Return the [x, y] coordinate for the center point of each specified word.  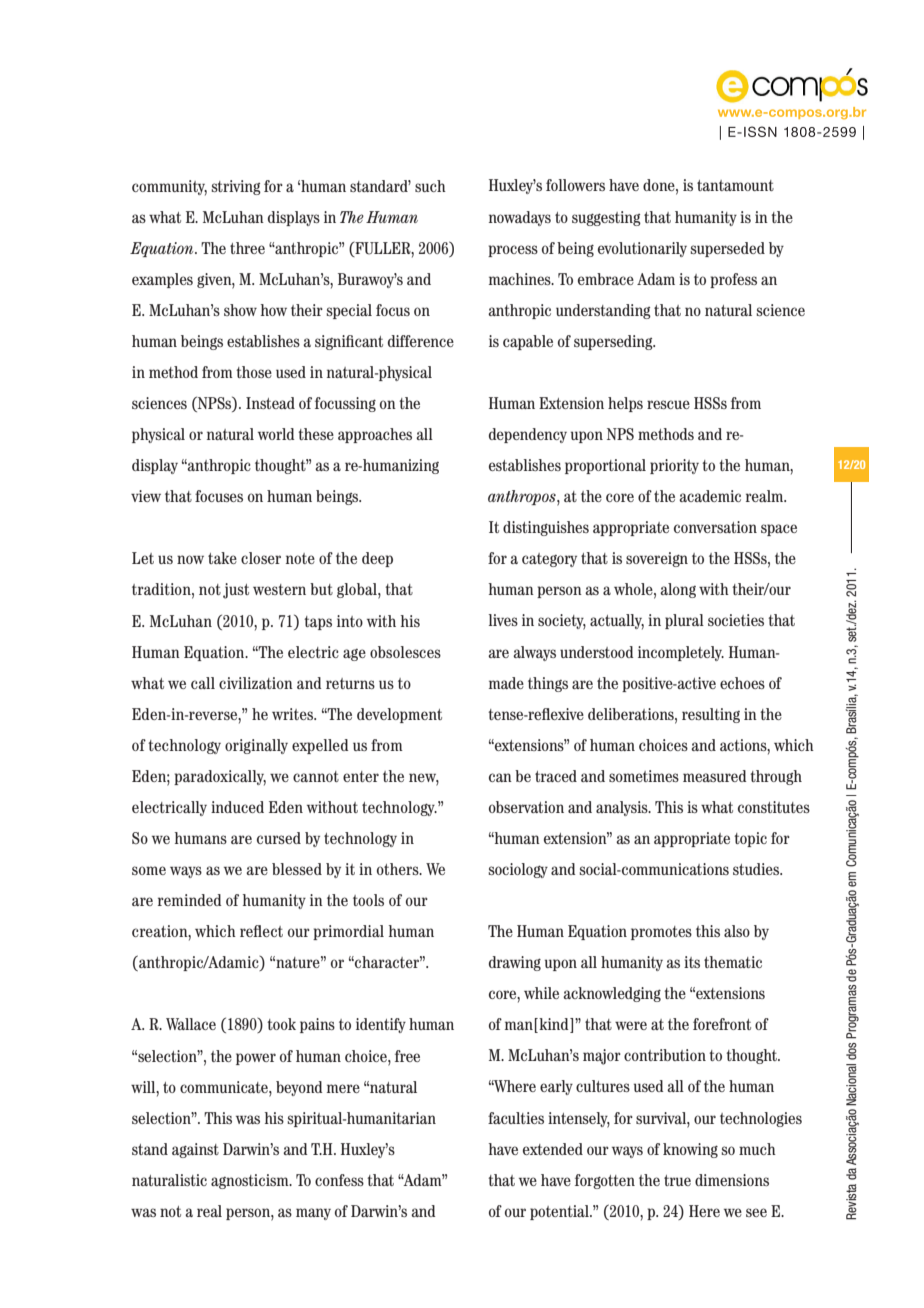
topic [750, 839]
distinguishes [546, 528]
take [222, 558]
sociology [518, 870]
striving [236, 187]
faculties [516, 1118]
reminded [189, 900]
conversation [715, 527]
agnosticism [251, 1181]
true [677, 1180]
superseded [728, 249]
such [430, 186]
